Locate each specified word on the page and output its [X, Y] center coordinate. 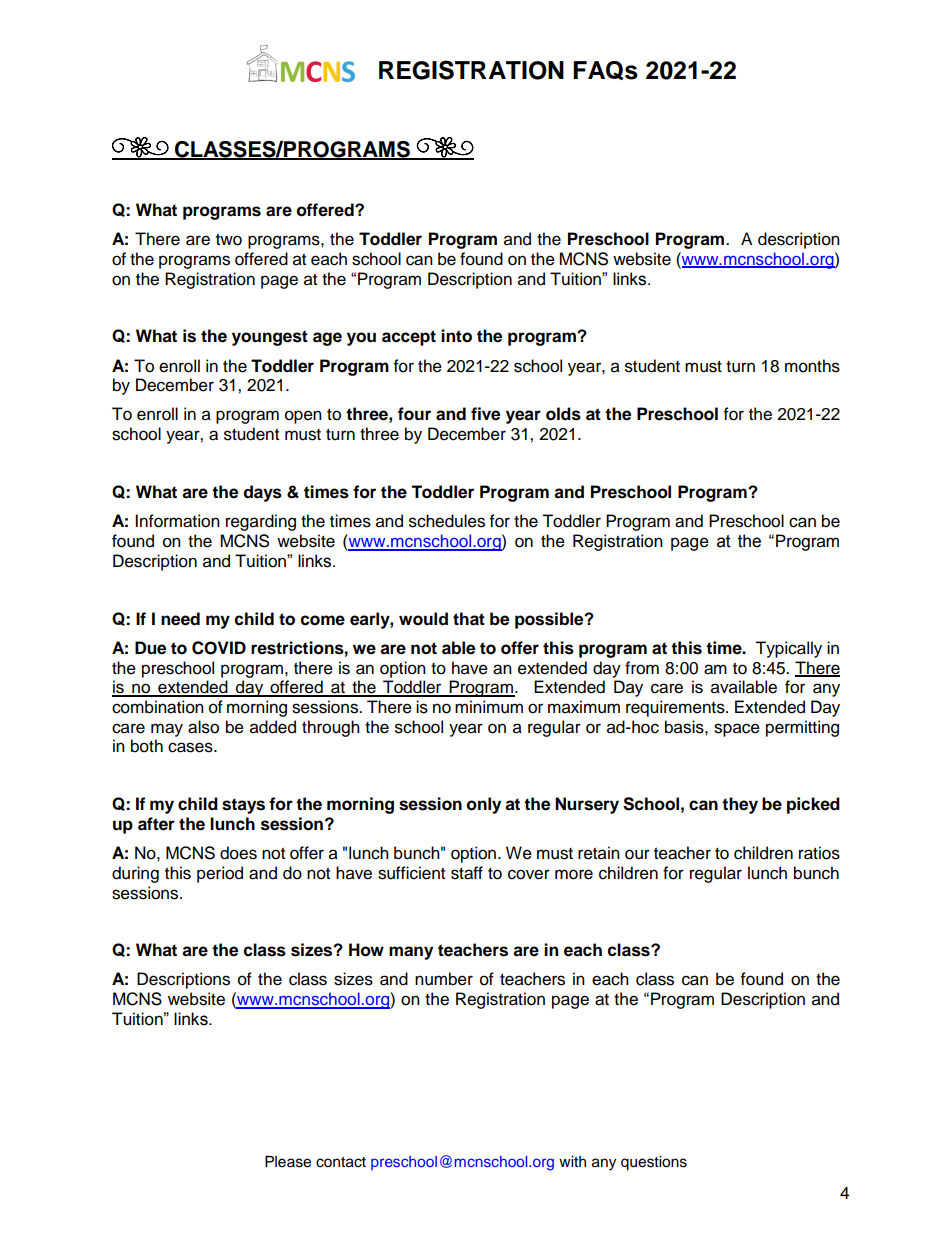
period [220, 874]
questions [654, 1163]
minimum [489, 707]
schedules [447, 521]
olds [563, 414]
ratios [819, 853]
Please [288, 1162]
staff [467, 873]
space [737, 730]
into [456, 336]
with [572, 1161]
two [229, 240]
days [263, 493]
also [203, 727]
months [812, 366]
